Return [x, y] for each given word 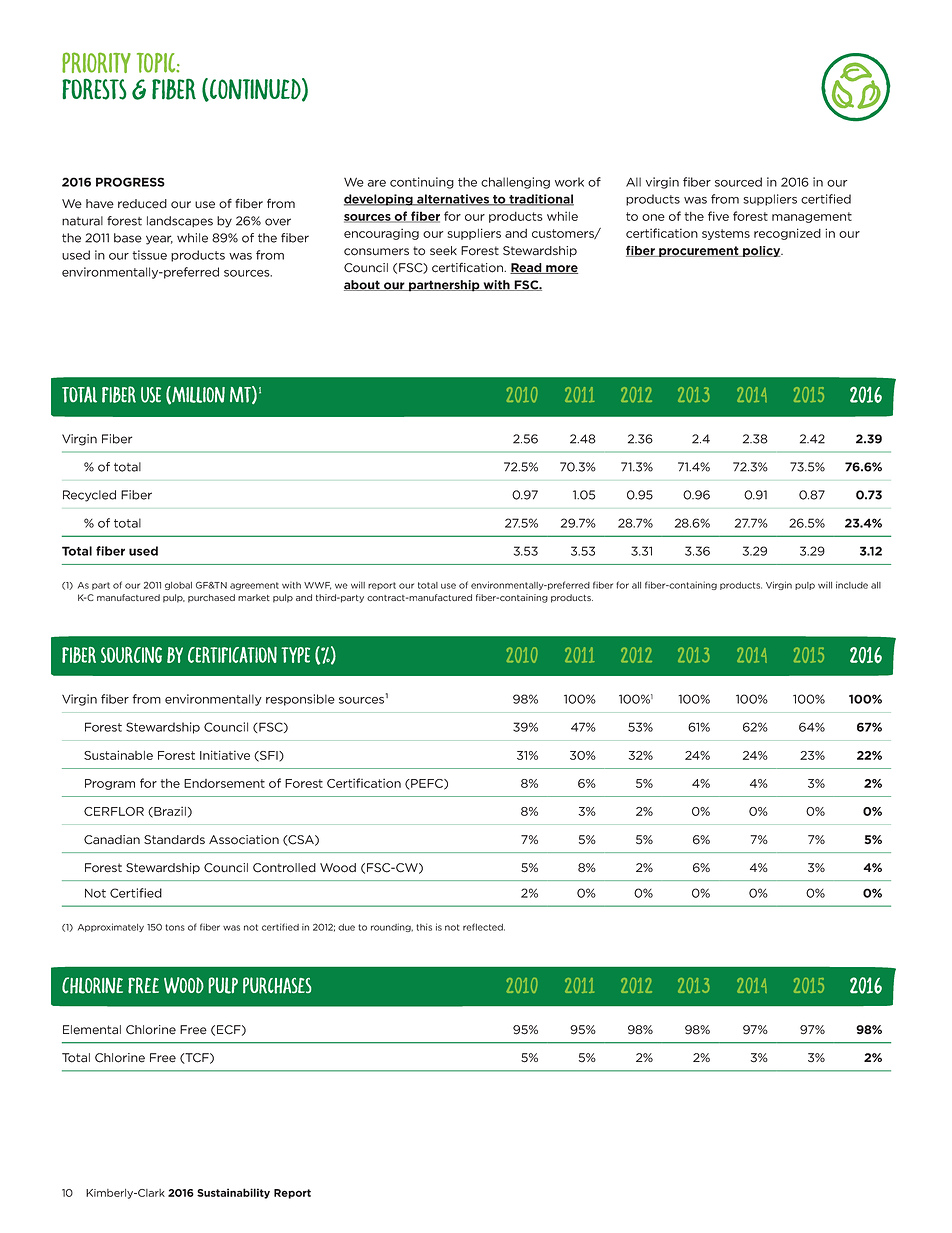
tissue [149, 255]
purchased [211, 598]
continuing [422, 183]
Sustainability [233, 1193]
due [346, 927]
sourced [738, 182]
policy [762, 251]
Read [527, 268]
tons [175, 927]
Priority [96, 62]
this [424, 927]
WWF [317, 586]
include [852, 585]
